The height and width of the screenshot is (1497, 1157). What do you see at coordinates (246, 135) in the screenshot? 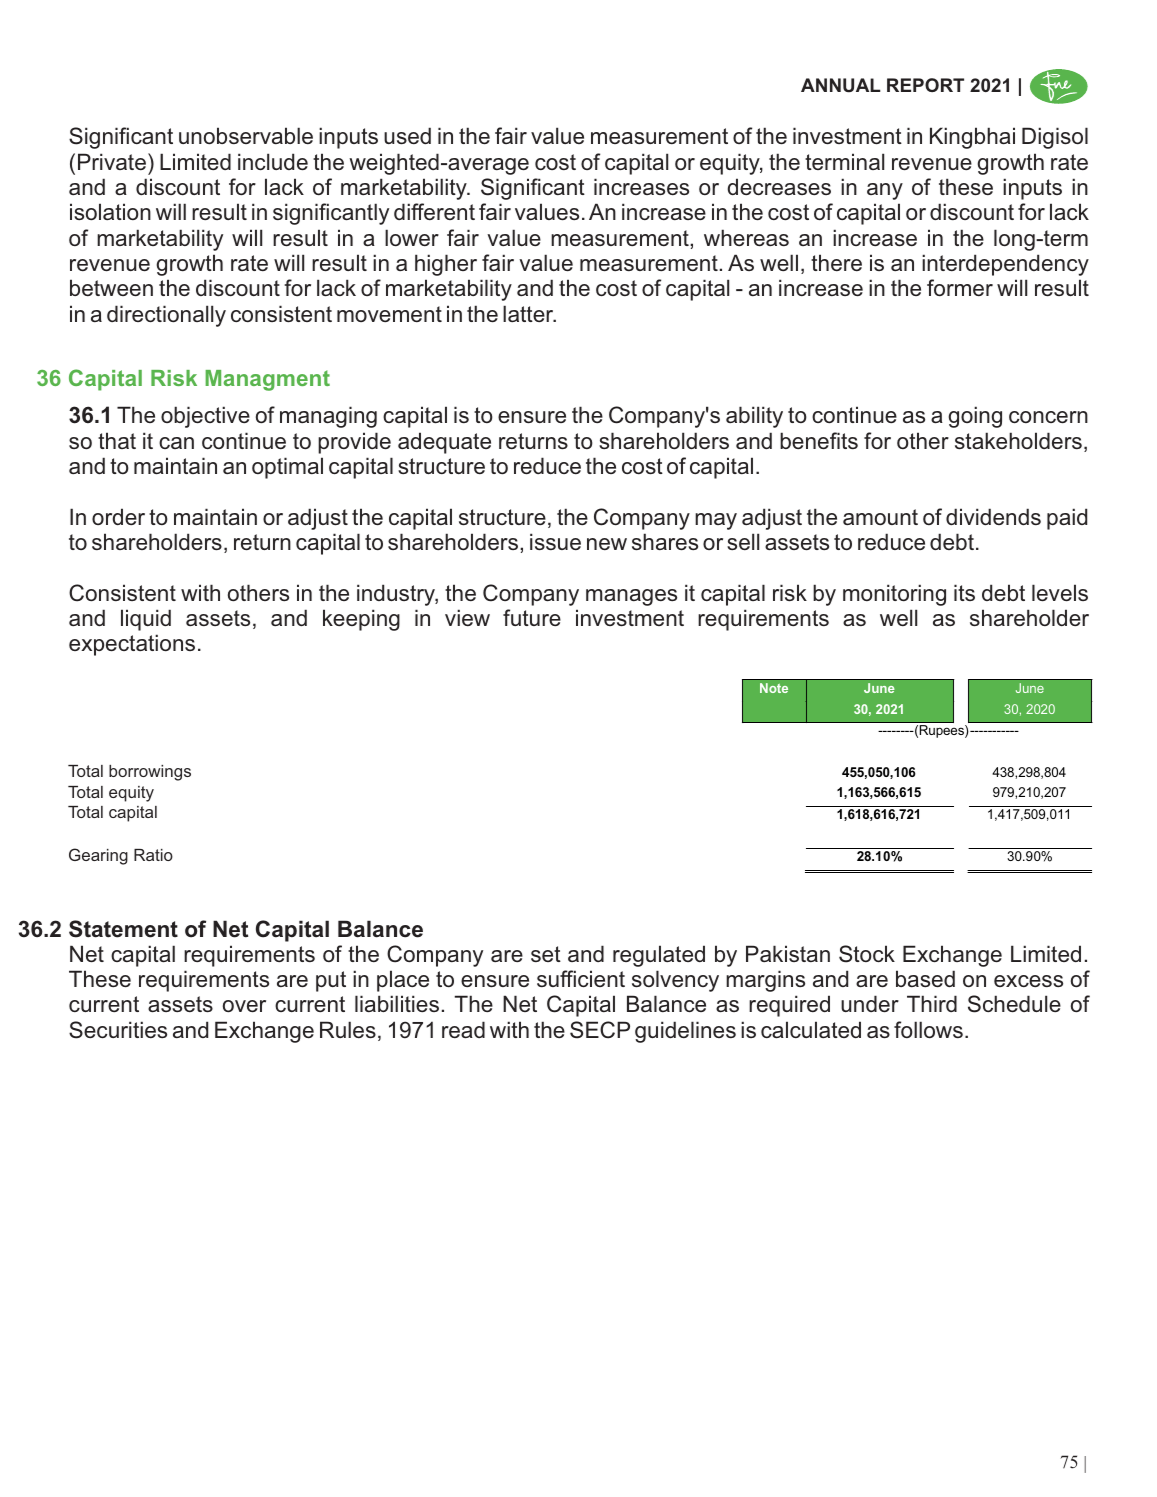
I see `unobservable` at bounding box center [246, 135].
